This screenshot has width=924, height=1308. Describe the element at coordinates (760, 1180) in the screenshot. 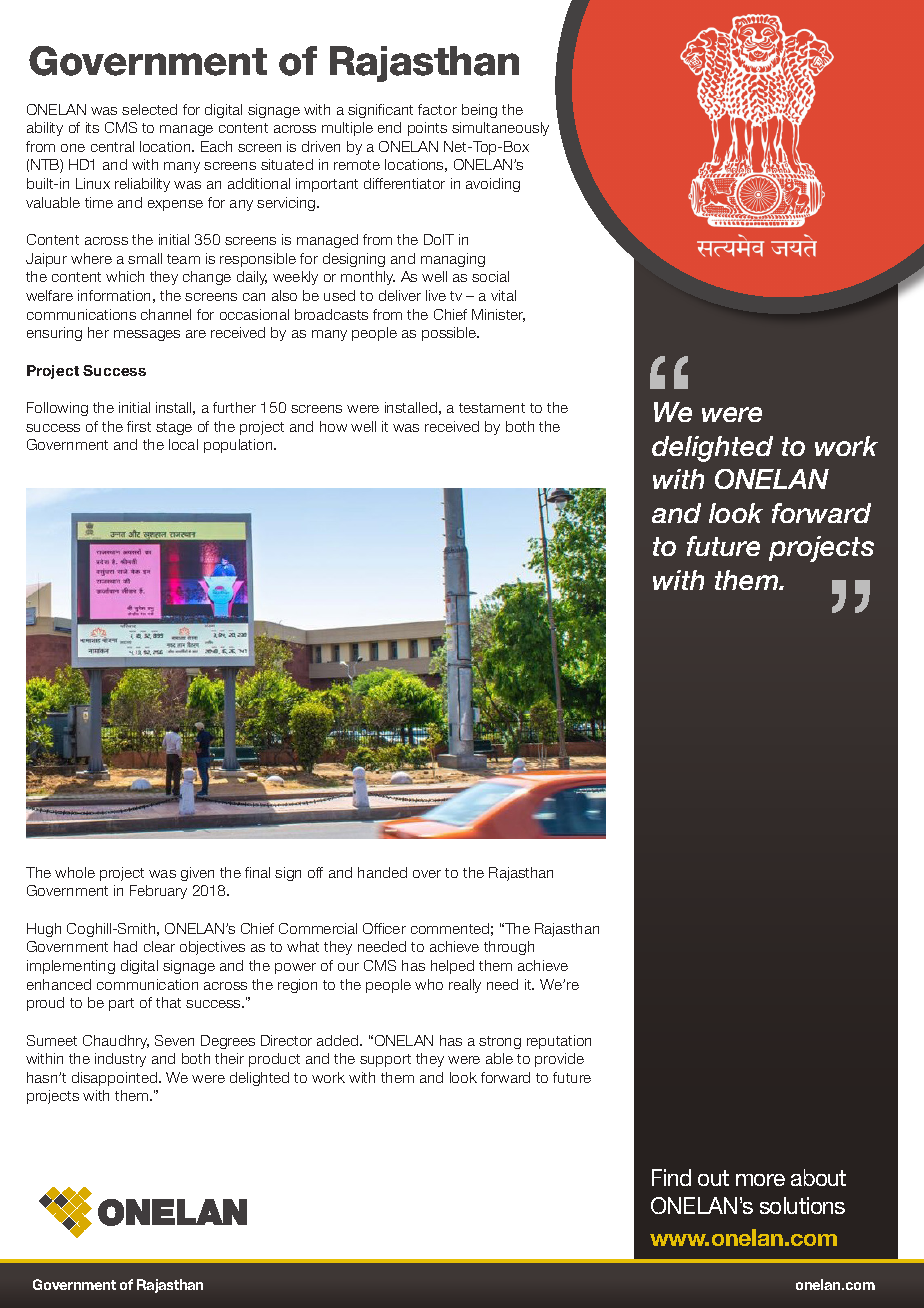

I see `more` at that location.
